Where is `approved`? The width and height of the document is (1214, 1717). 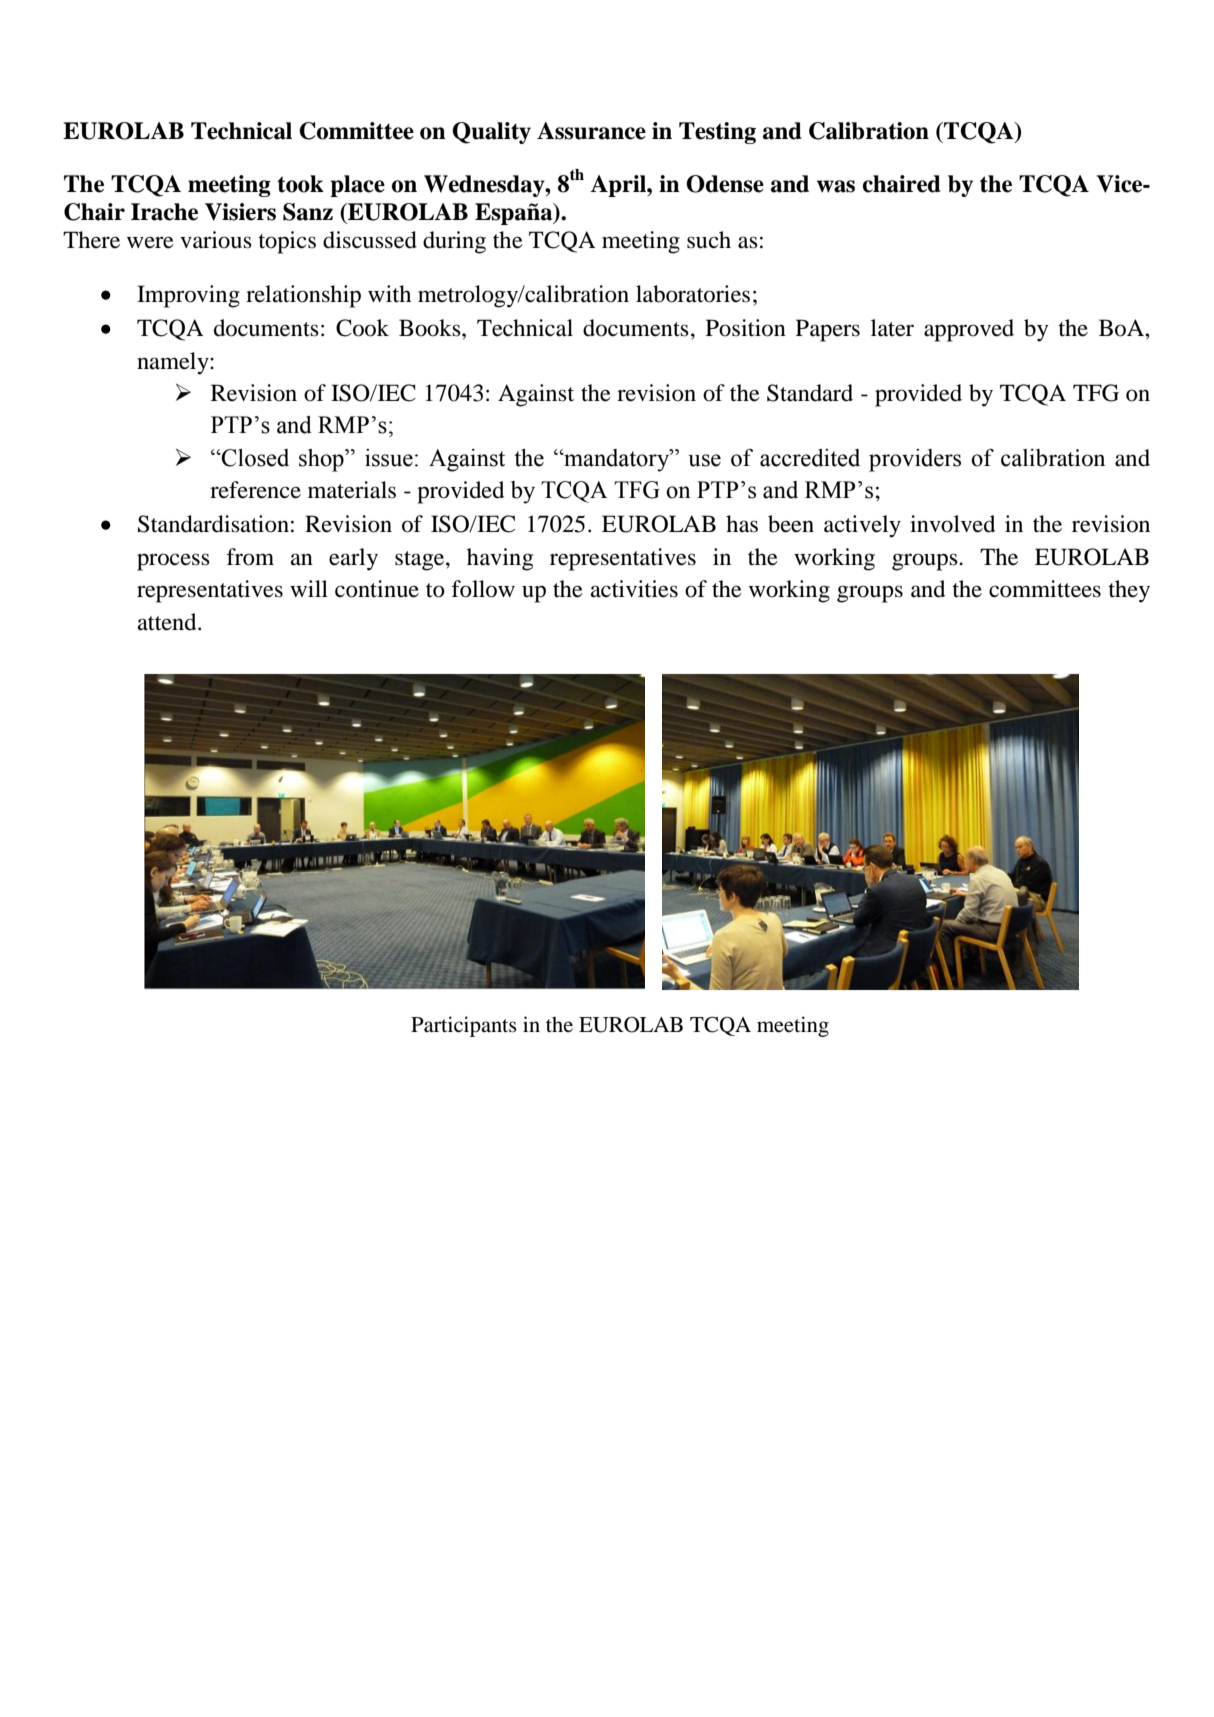 approved is located at coordinates (969, 330).
